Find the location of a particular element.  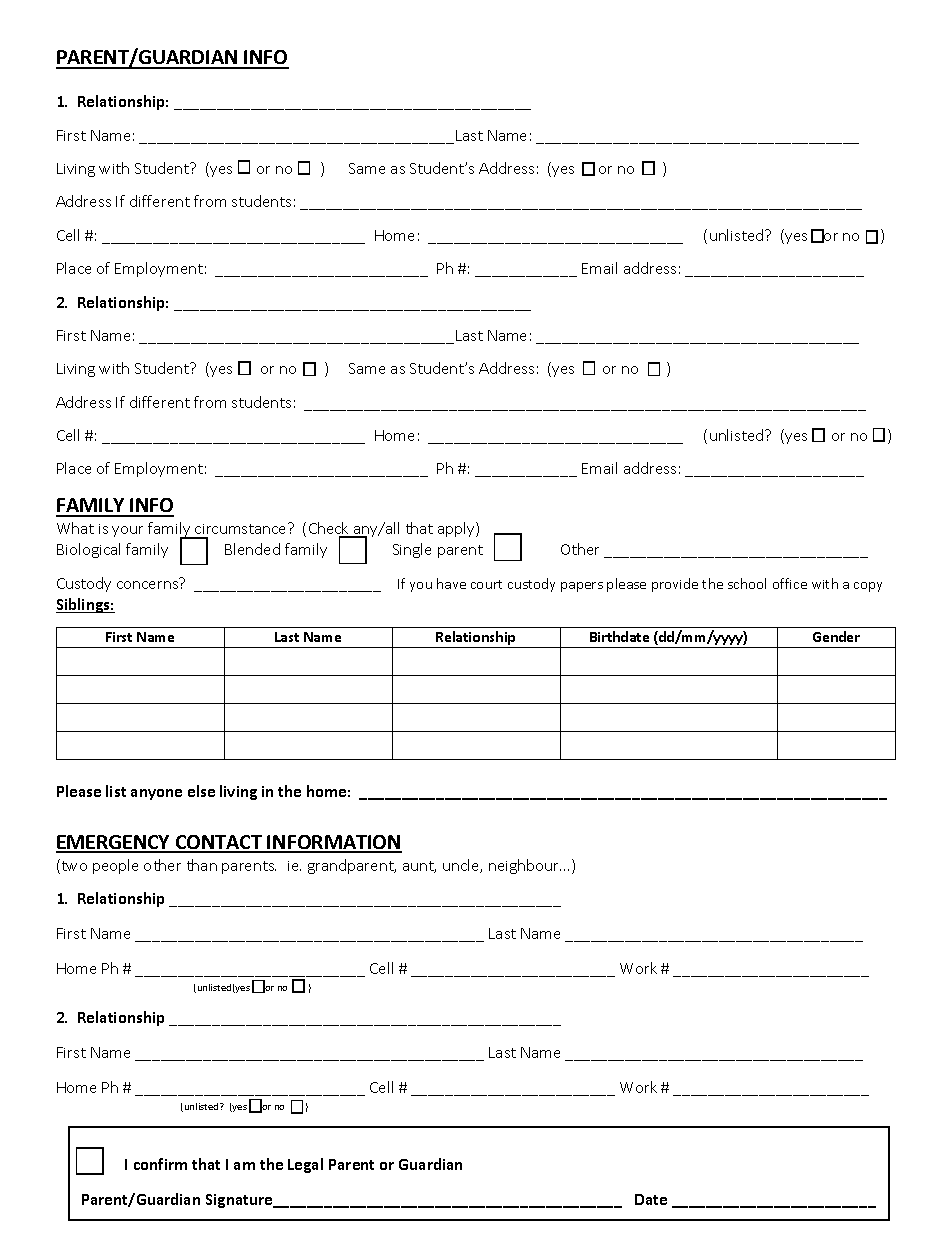

CONTACT is located at coordinates (219, 843).
